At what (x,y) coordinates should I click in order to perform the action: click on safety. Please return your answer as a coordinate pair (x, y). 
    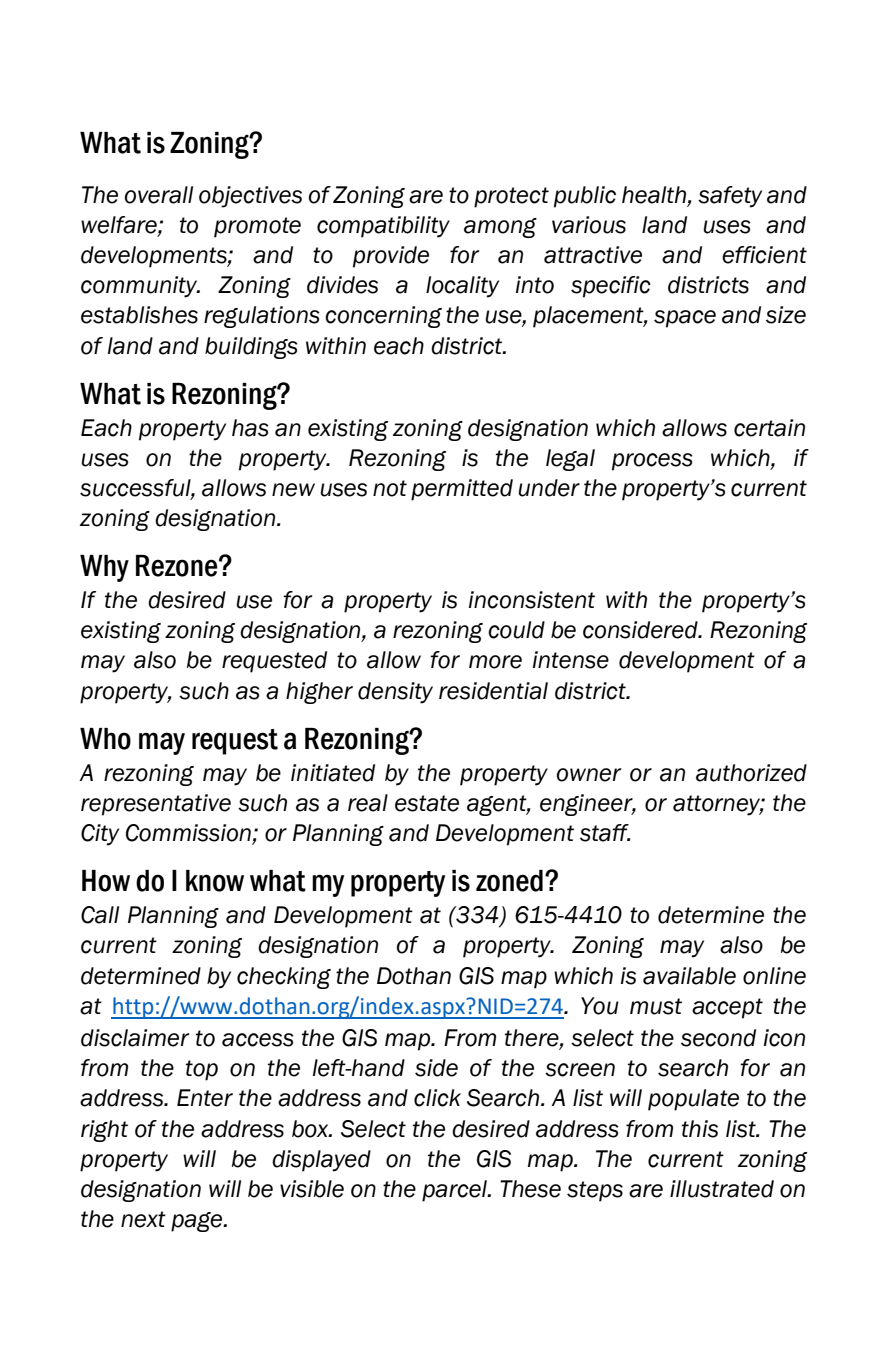
    Looking at the image, I should click on (730, 197).
